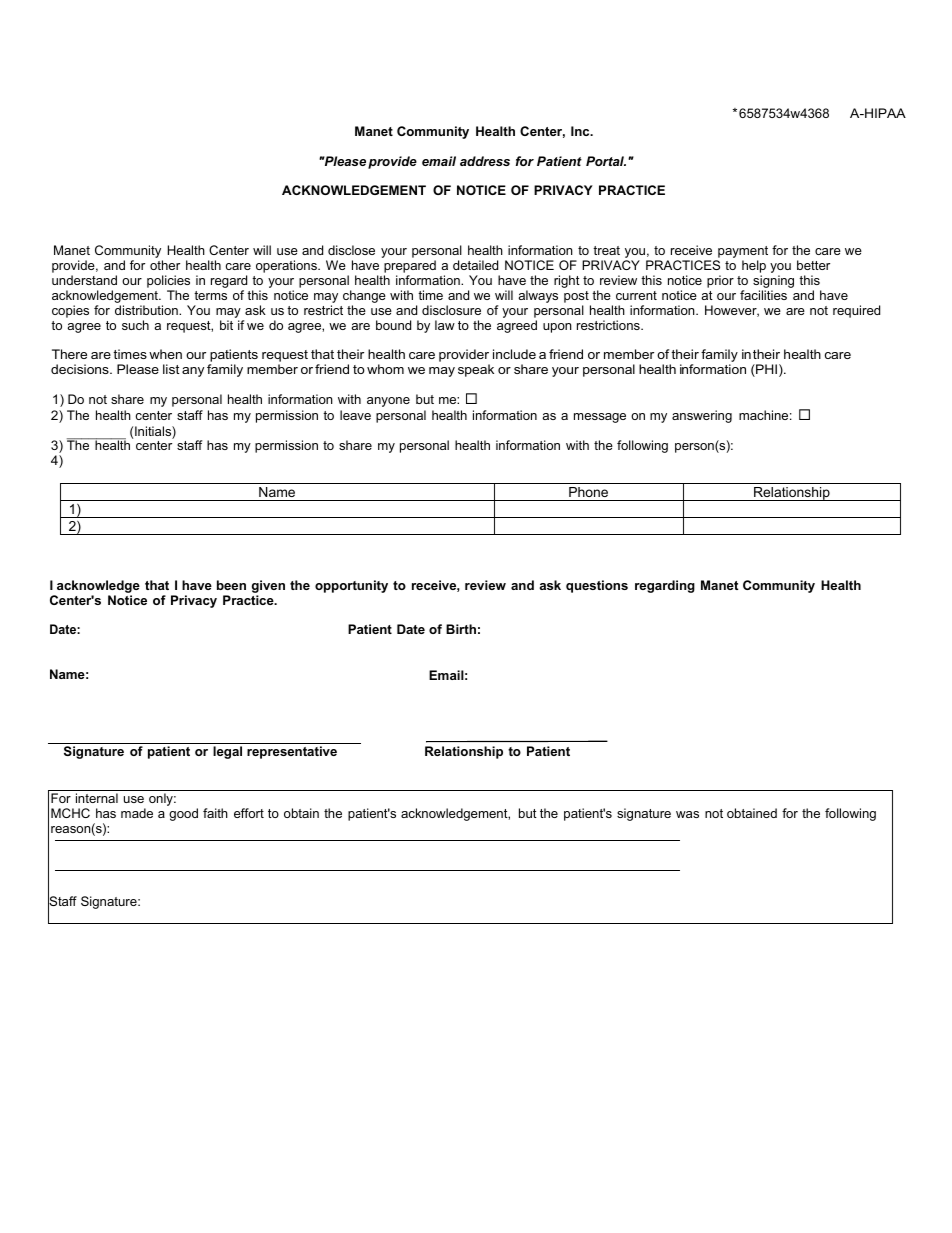 Image resolution: width=952 pixels, height=1233 pixels. I want to click on answering, so click(702, 416).
